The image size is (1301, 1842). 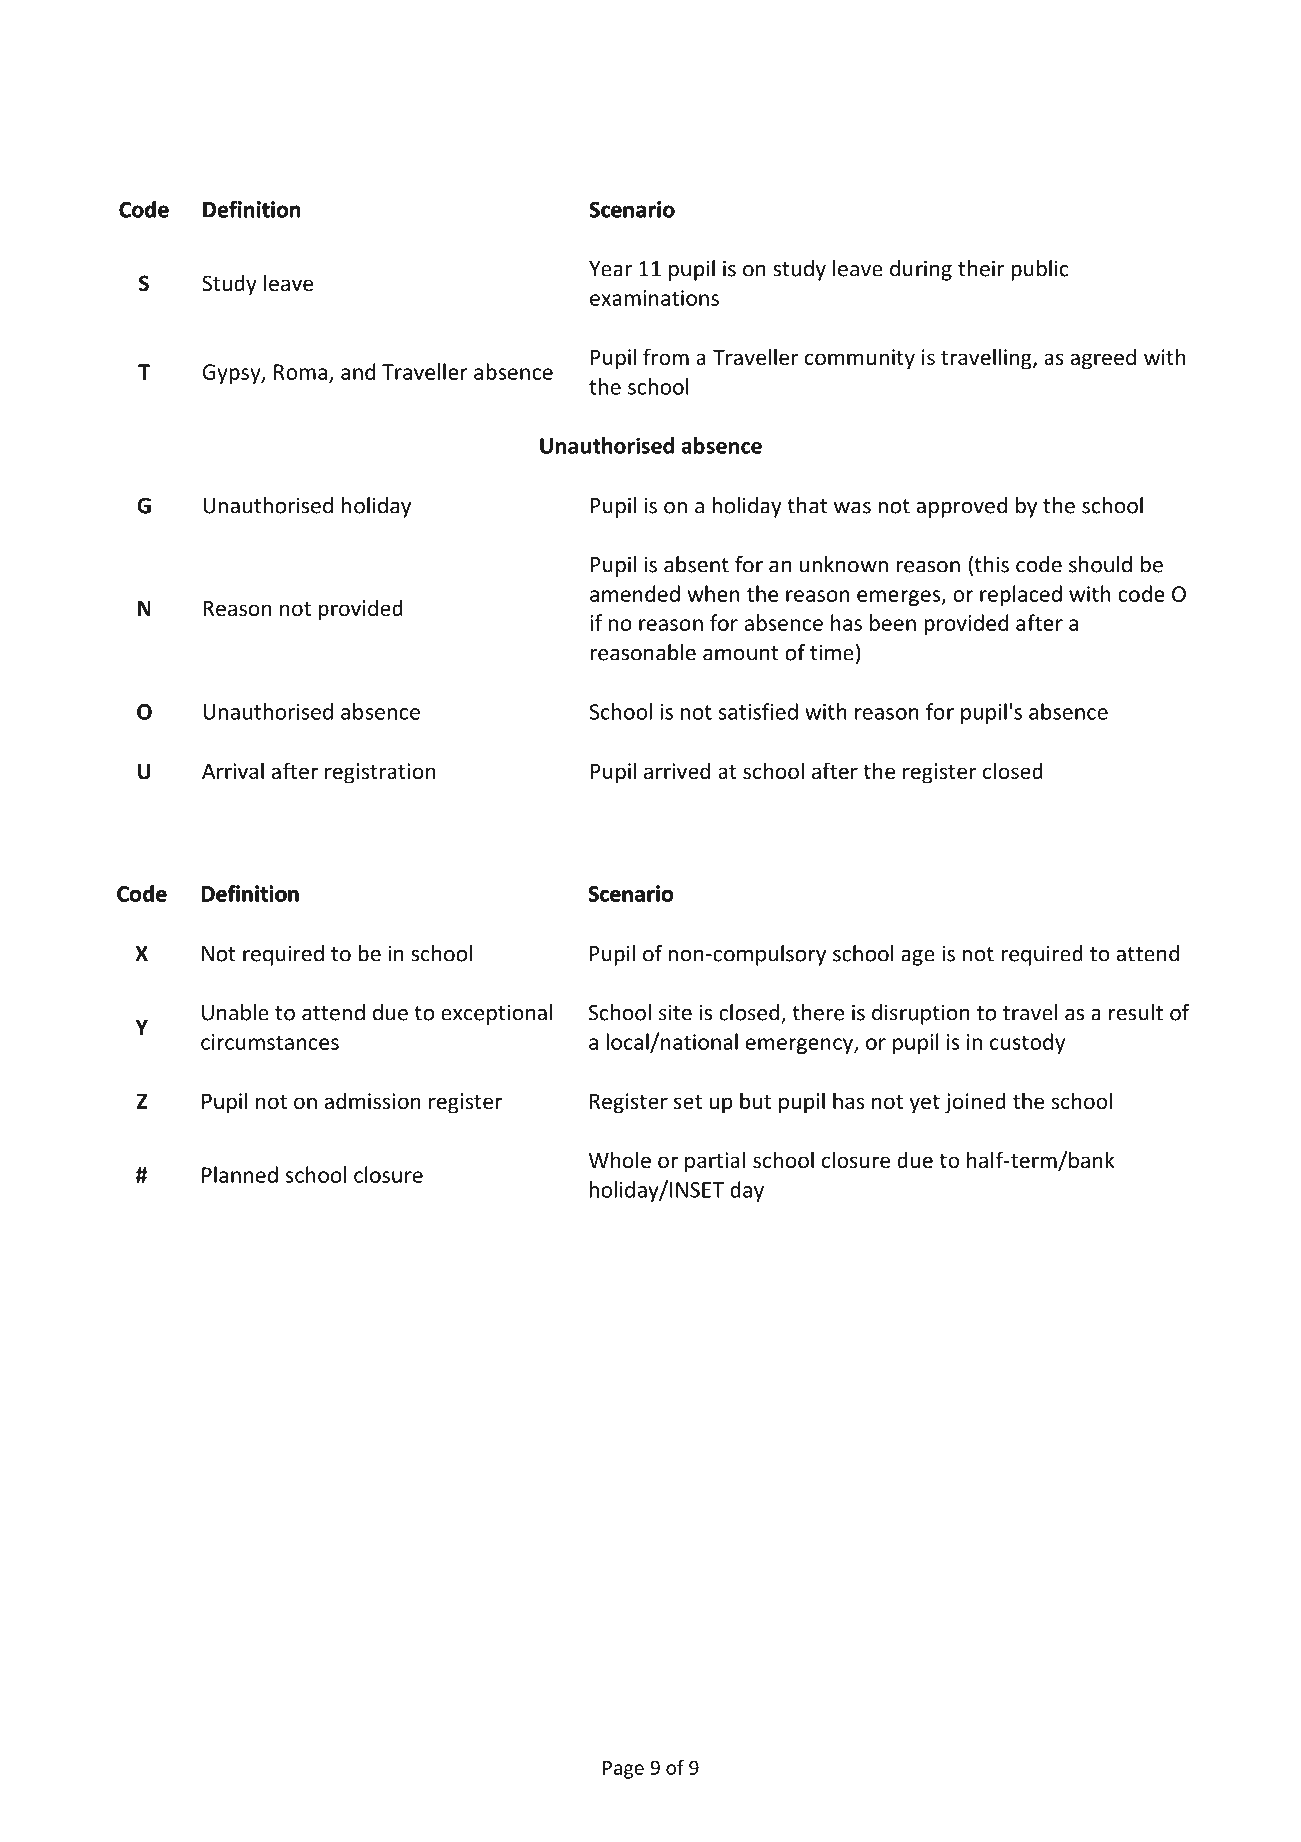 What do you see at coordinates (975, 1103) in the image?
I see `joined` at bounding box center [975, 1103].
